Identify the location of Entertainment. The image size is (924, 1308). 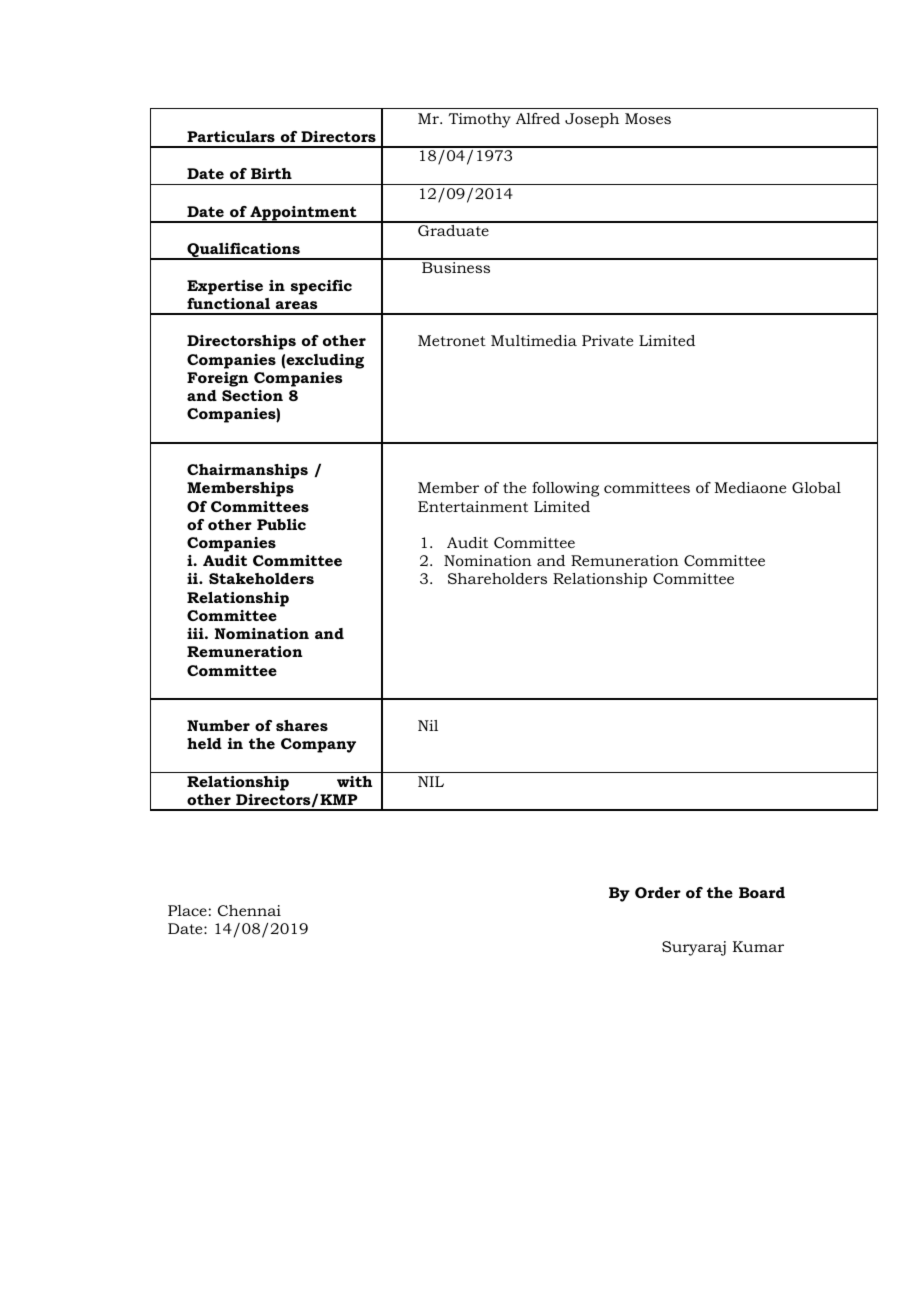
(473, 506).
